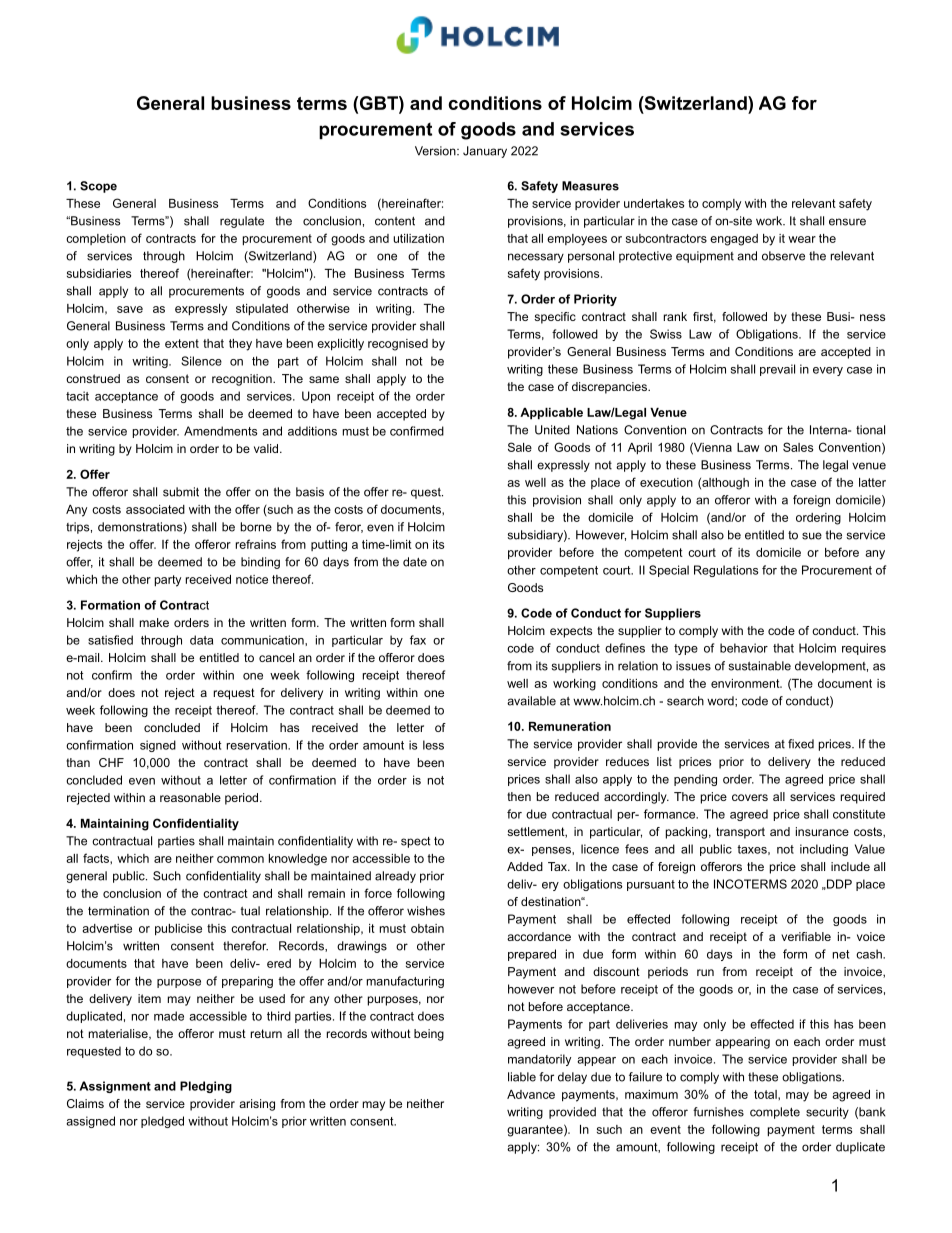 The height and width of the screenshot is (1233, 952). Describe the element at coordinates (201, 640) in the screenshot. I see `data` at that location.
